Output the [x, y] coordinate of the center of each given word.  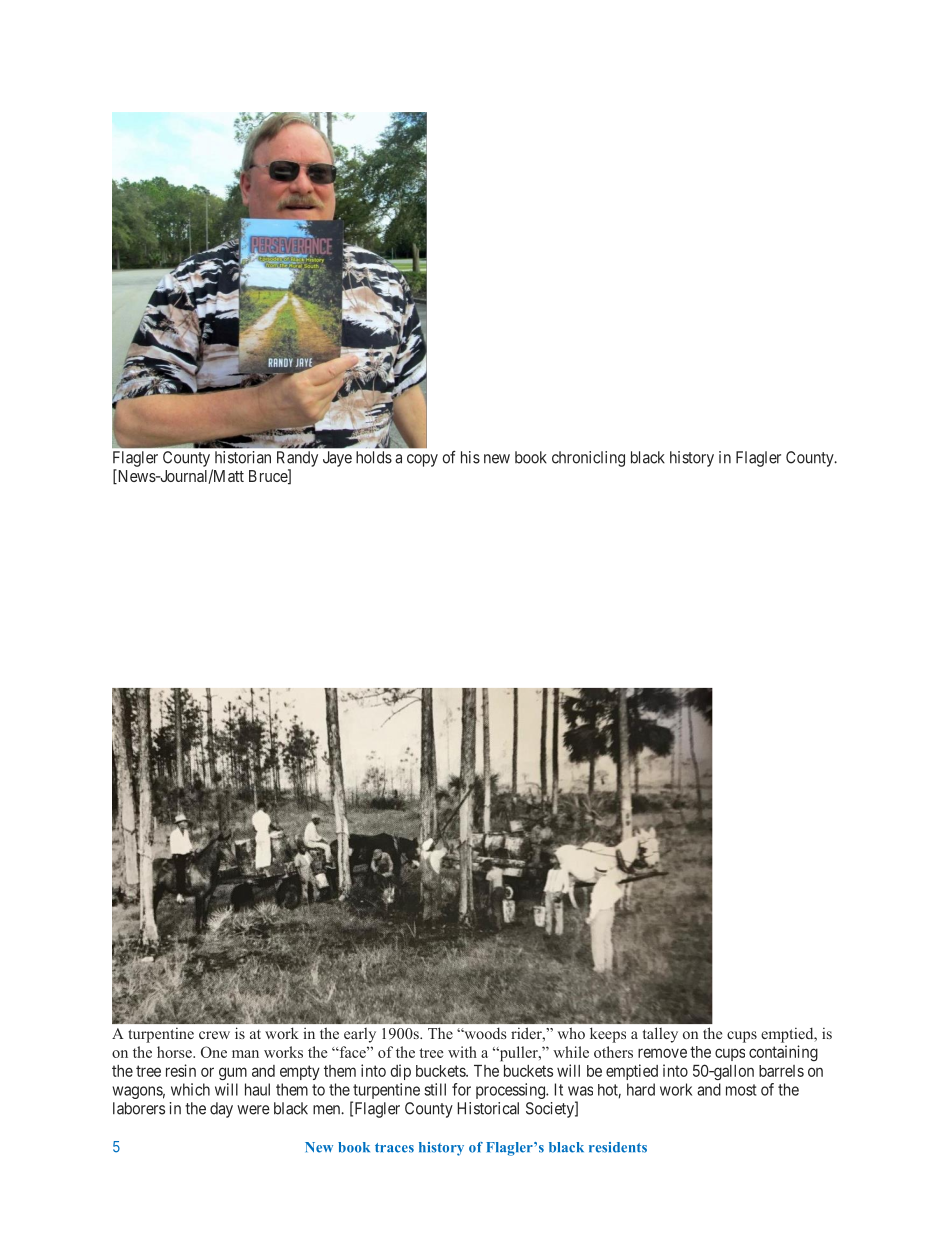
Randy [297, 459]
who [571, 1033]
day [221, 1110]
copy [422, 460]
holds [374, 457]
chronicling [588, 459]
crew [214, 1035]
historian [243, 457]
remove [662, 1053]
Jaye [337, 459]
